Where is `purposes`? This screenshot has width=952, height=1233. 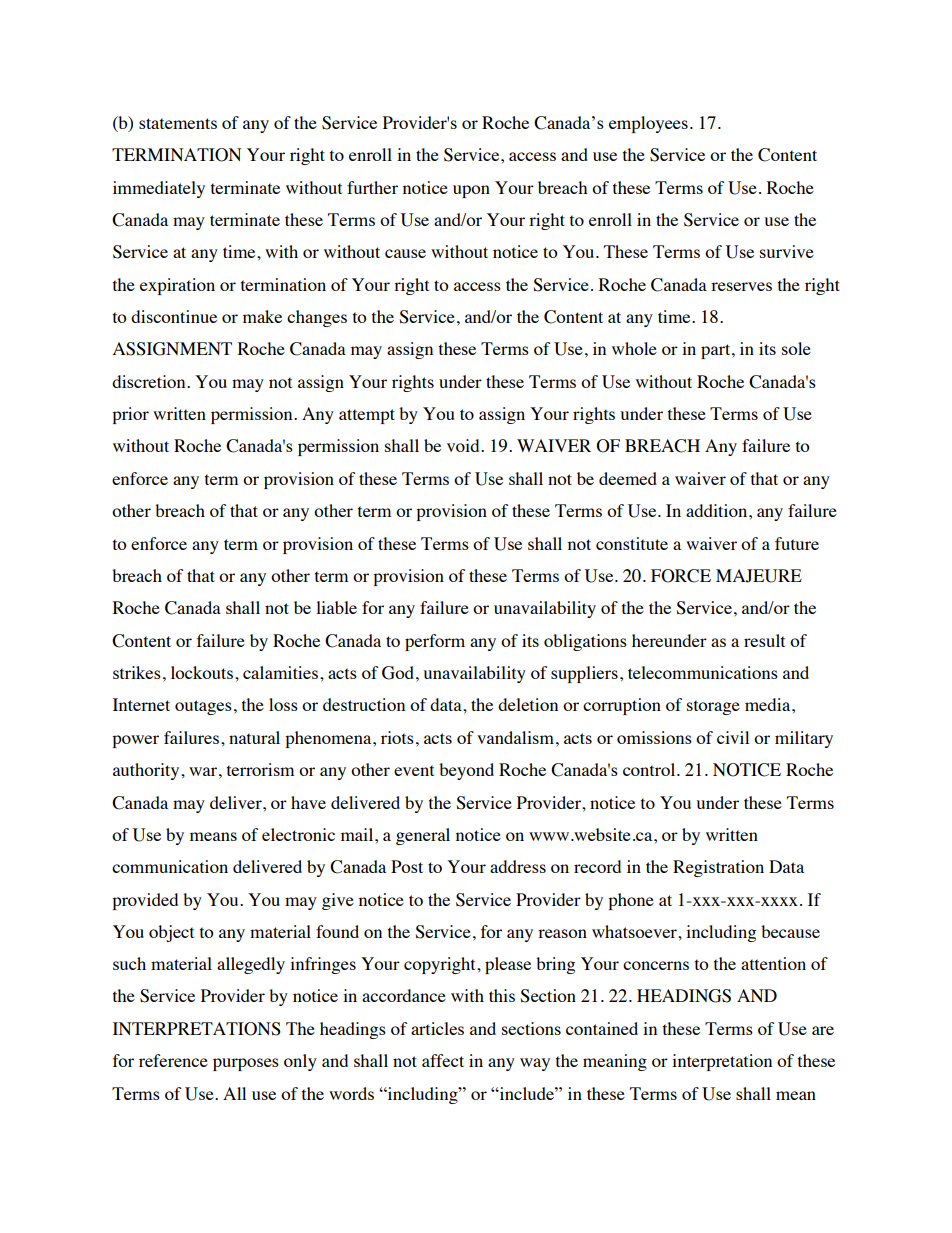
purposes is located at coordinates (246, 1064).
